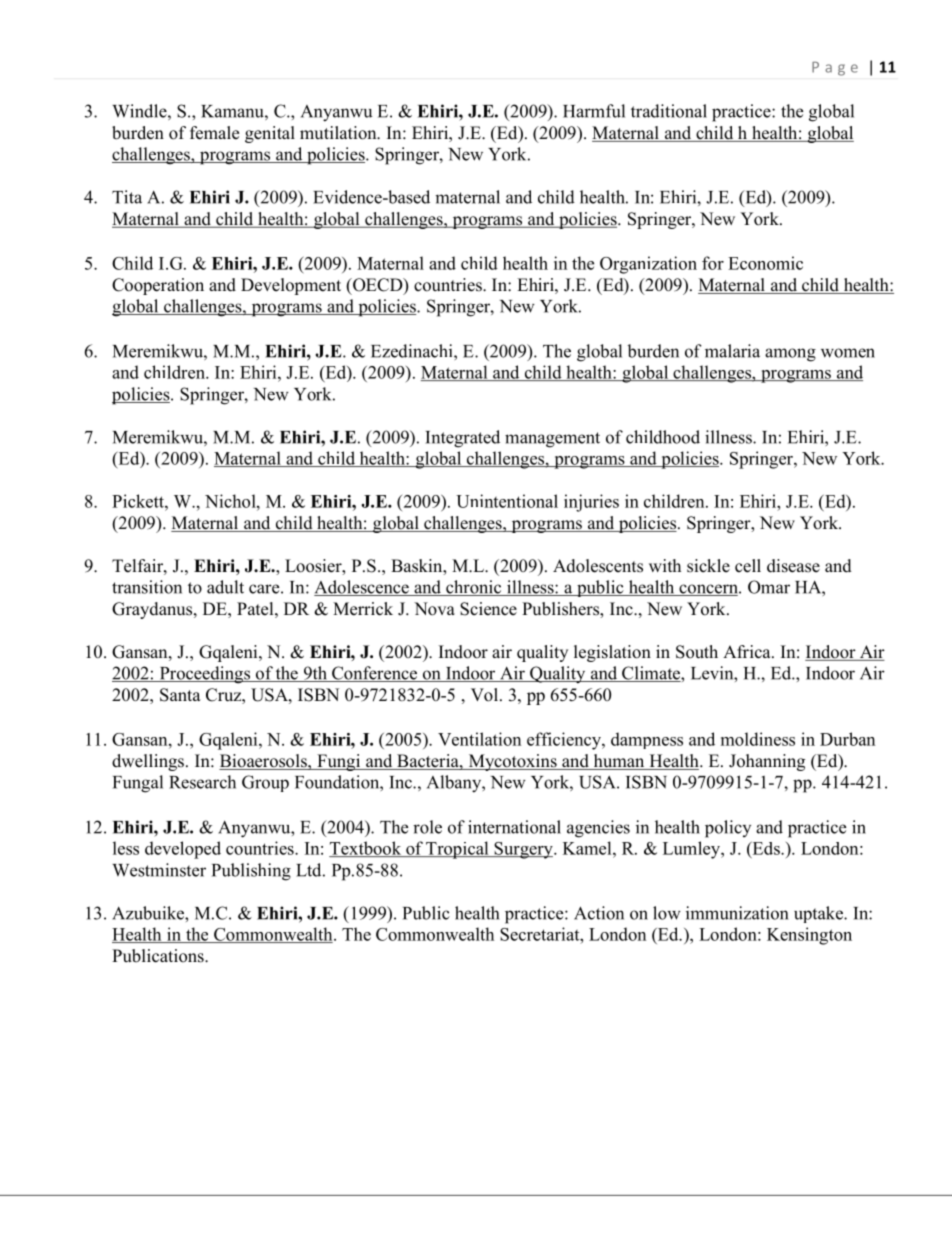 The height and width of the screenshot is (1233, 952). What do you see at coordinates (180, 695) in the screenshot?
I see `Santa` at bounding box center [180, 695].
